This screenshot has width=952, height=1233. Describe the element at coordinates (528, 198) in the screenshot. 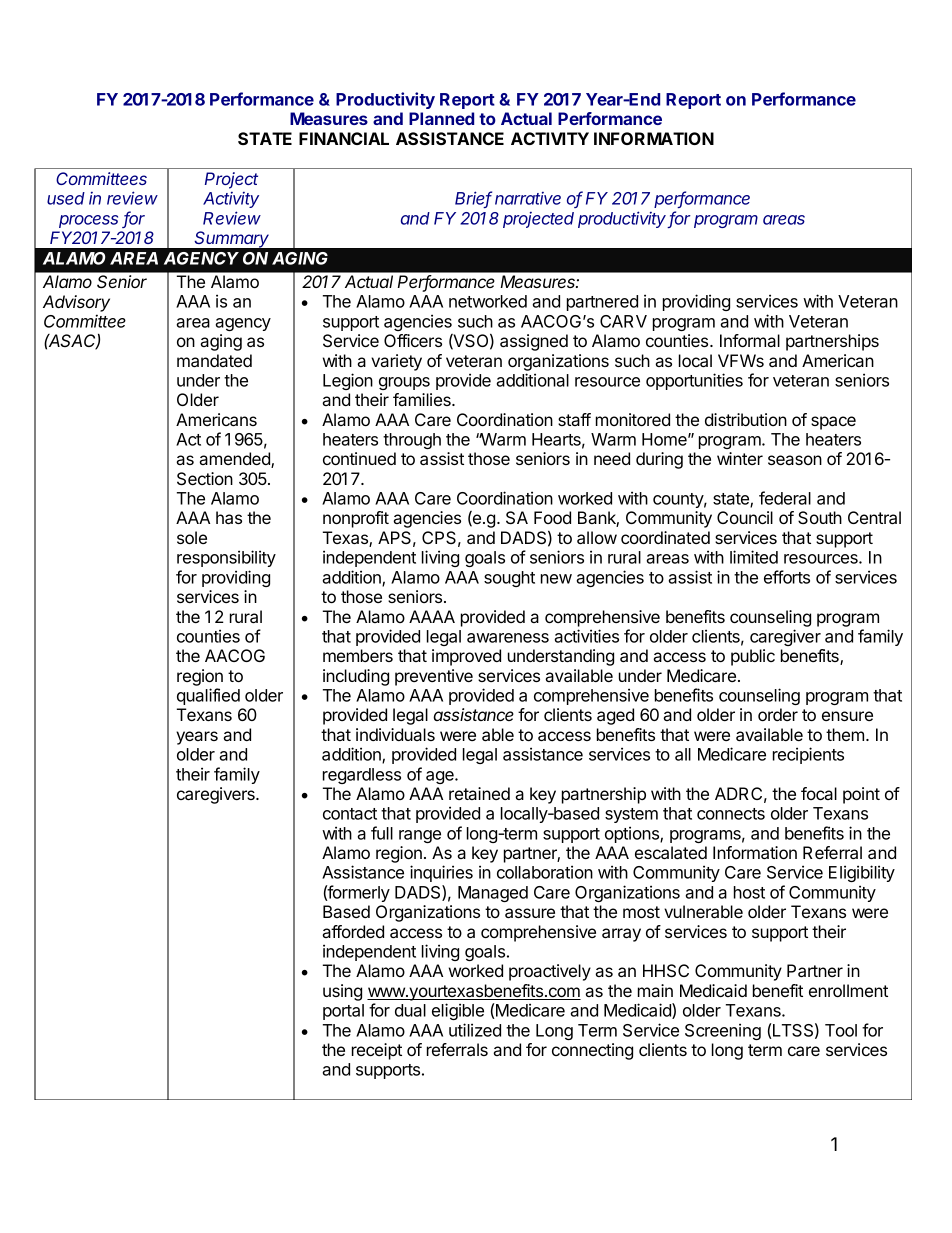

I see `narrative` at that location.
